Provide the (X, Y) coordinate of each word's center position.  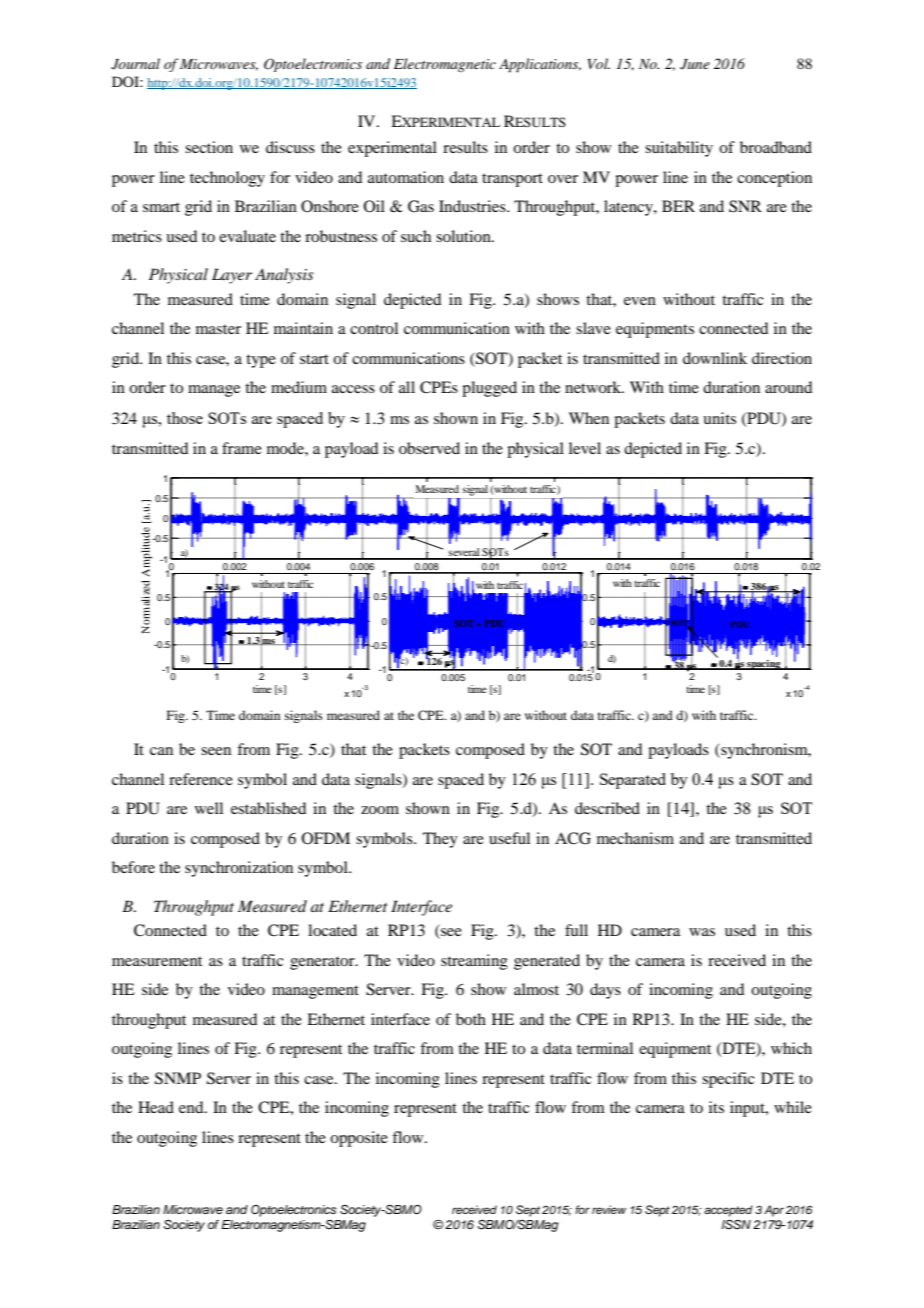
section (209, 147)
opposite (359, 1139)
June (695, 64)
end (192, 1107)
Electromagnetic (445, 65)
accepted (728, 1211)
